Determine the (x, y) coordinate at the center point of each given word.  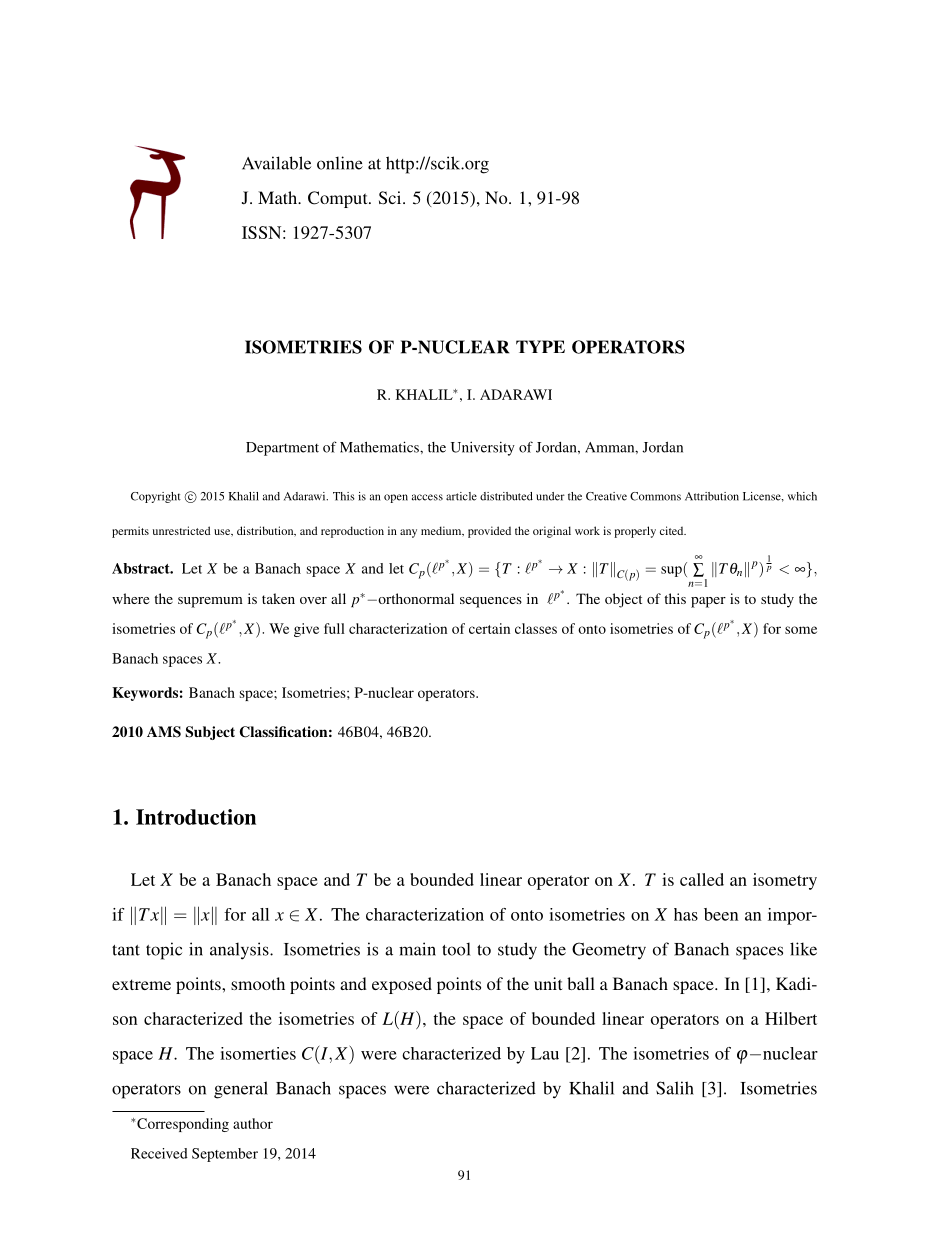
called (702, 879)
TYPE (540, 346)
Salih (675, 1088)
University (483, 448)
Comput (339, 199)
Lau (545, 1053)
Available (276, 163)
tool (456, 949)
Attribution (712, 496)
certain (489, 628)
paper (708, 602)
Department (282, 449)
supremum (210, 602)
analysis (240, 951)
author (253, 1123)
